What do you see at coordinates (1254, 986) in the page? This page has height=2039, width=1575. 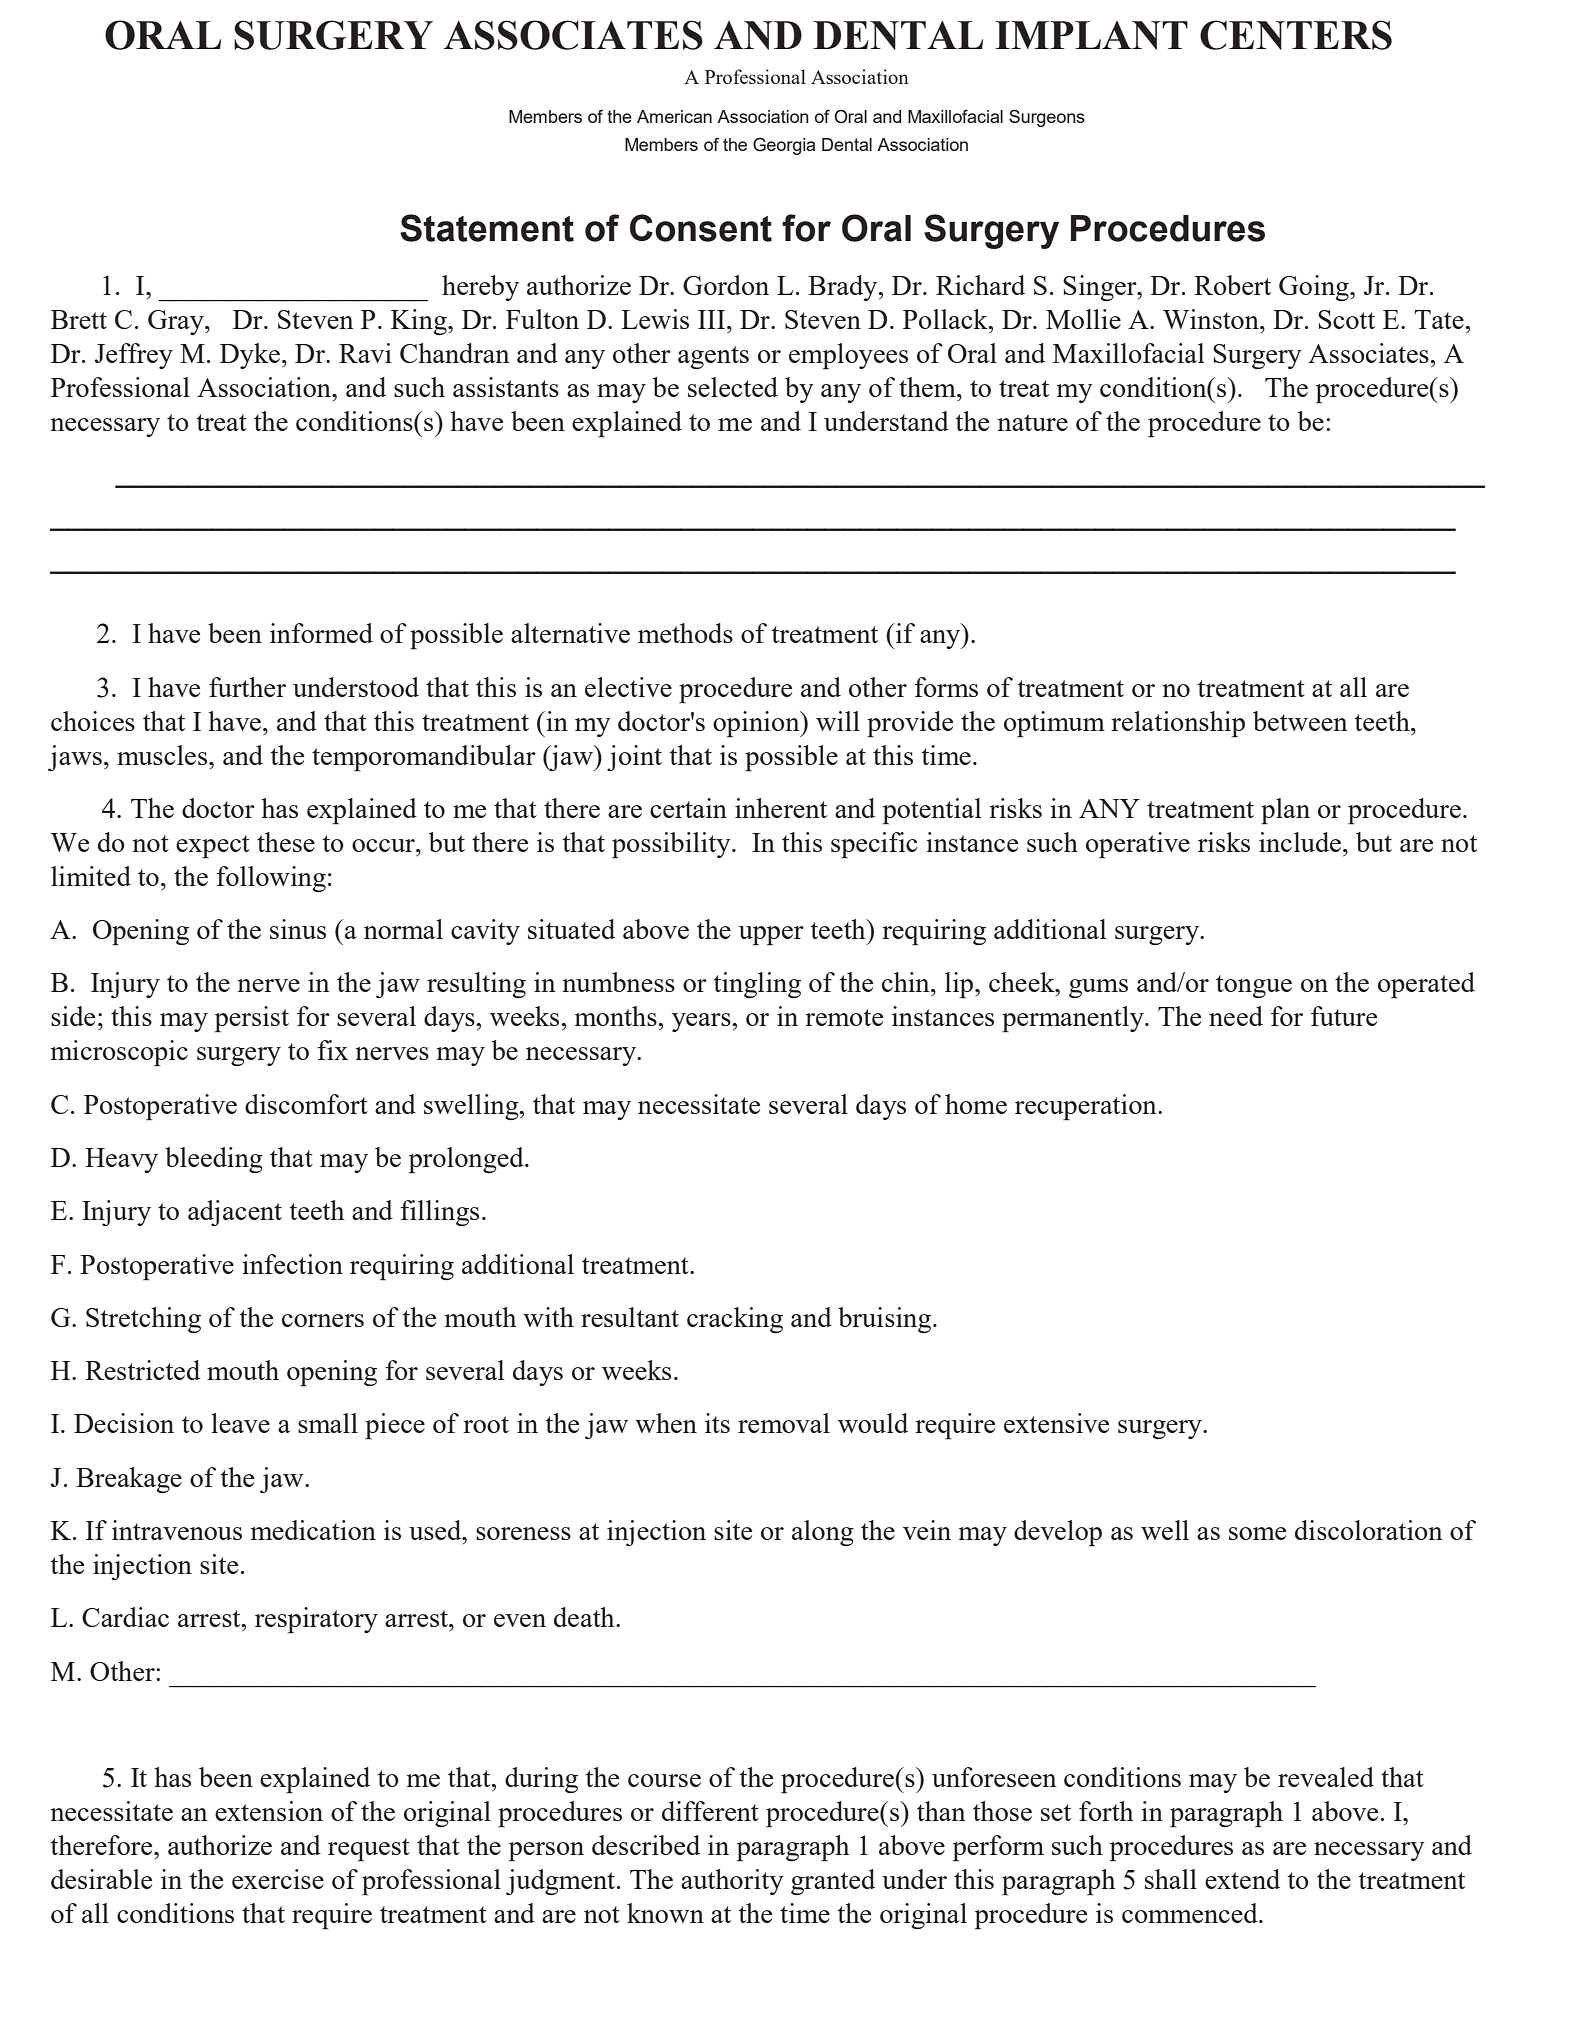 I see `tongue` at bounding box center [1254, 986].
